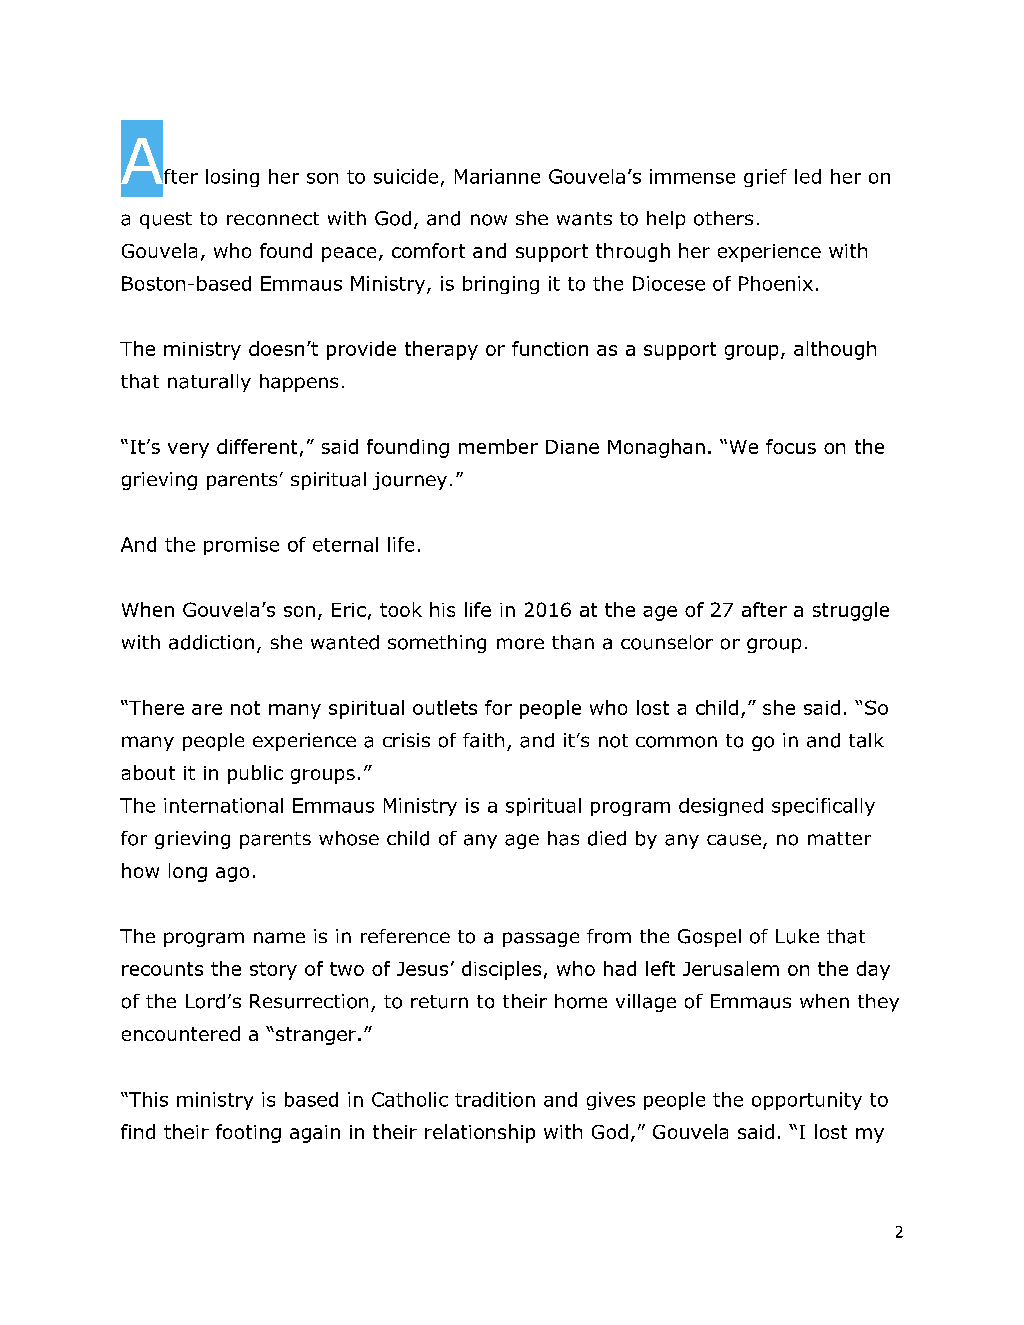  What do you see at coordinates (241, 546) in the document?
I see `promise` at bounding box center [241, 546].
